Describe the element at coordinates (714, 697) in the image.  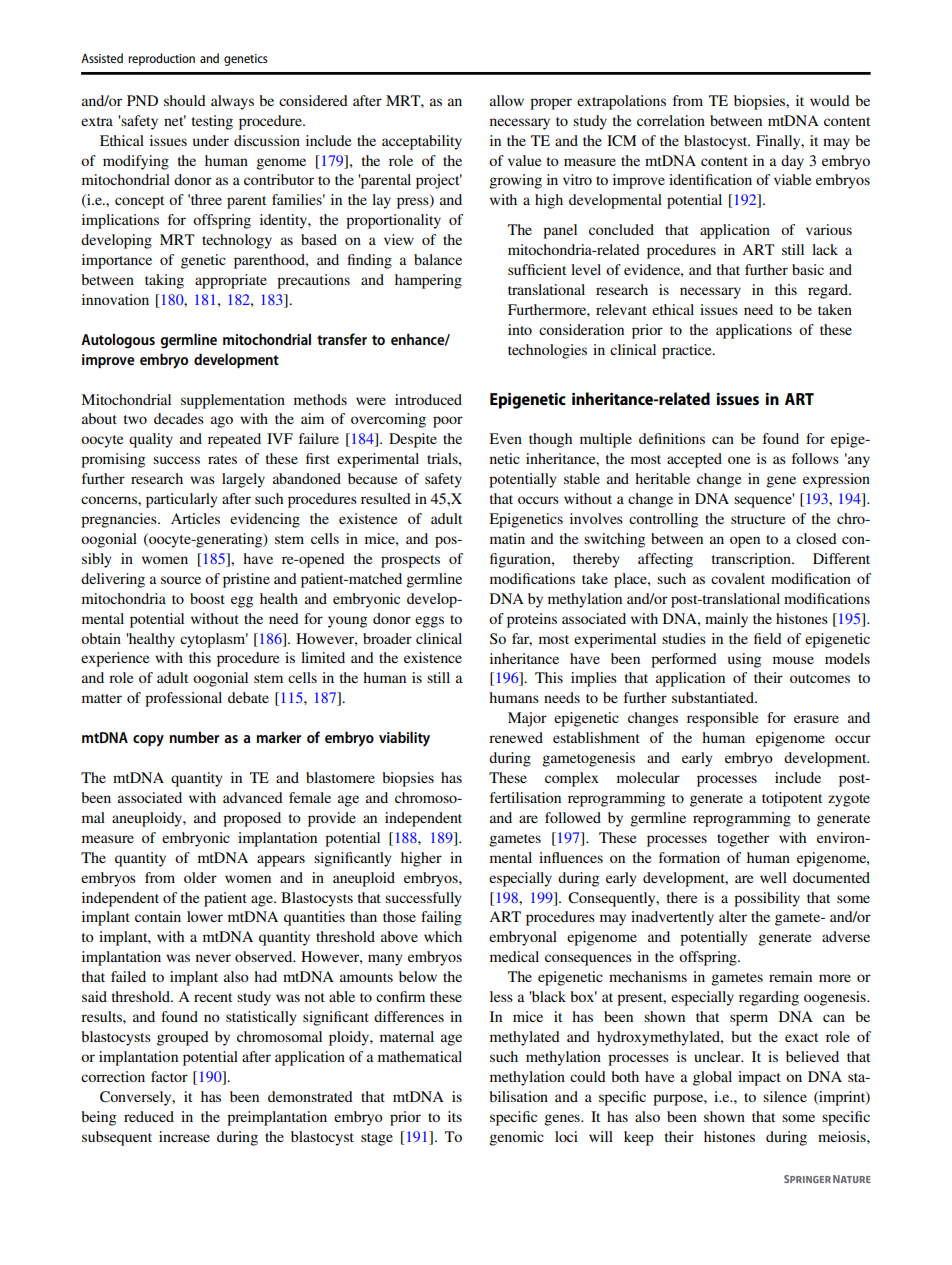
I see `substantiated` at that location.
